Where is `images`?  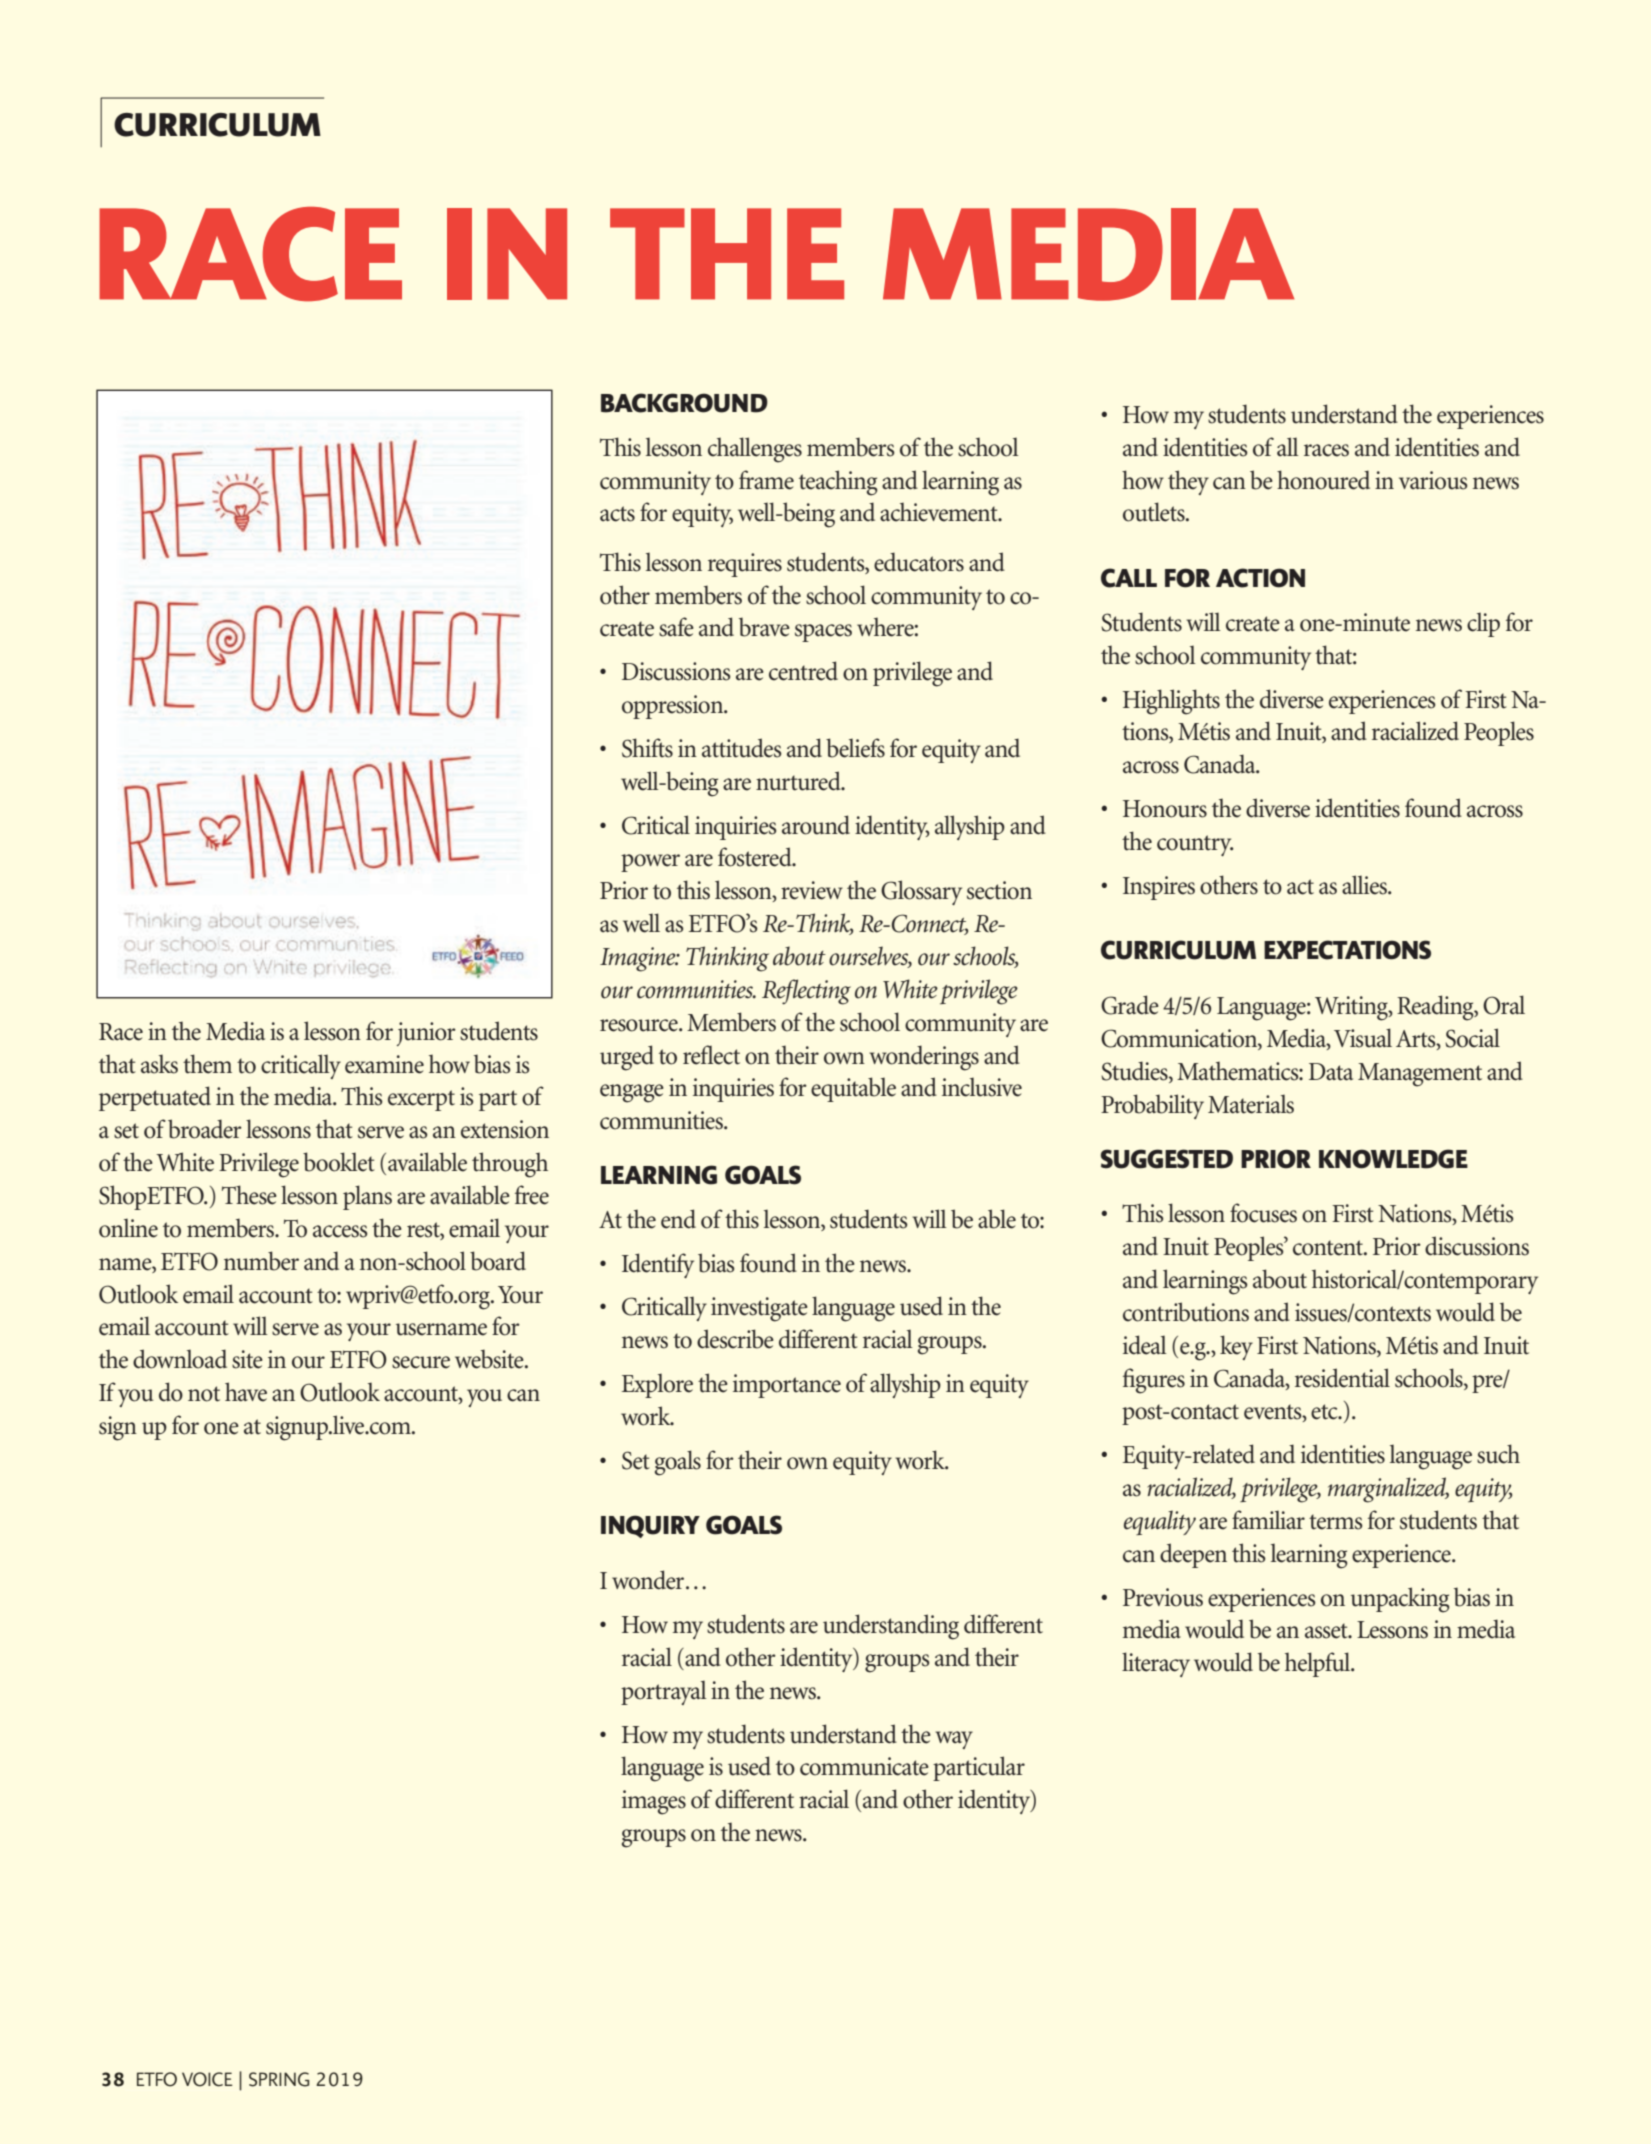
images is located at coordinates (654, 1802).
